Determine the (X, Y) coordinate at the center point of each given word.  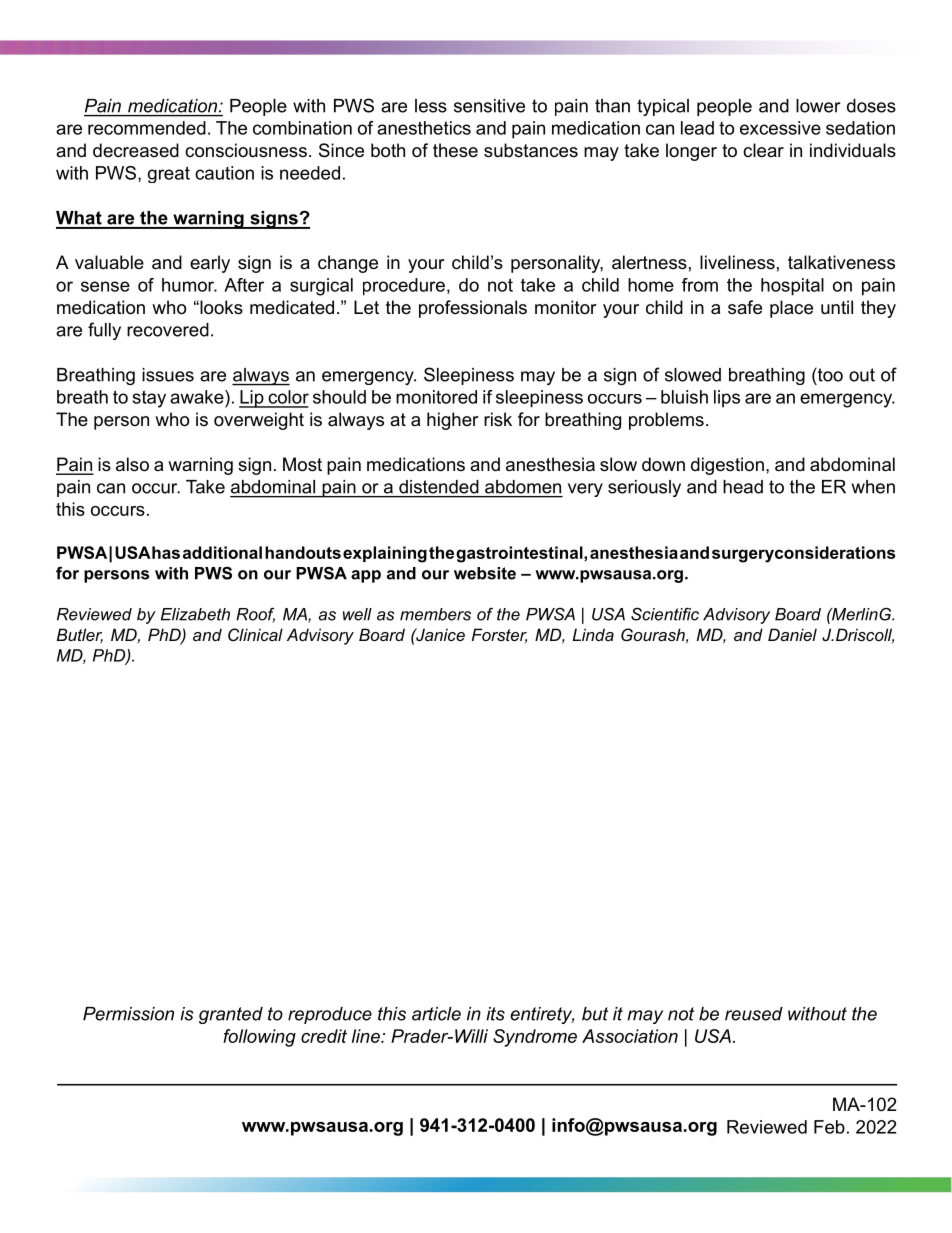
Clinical (255, 634)
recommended (147, 128)
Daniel (792, 634)
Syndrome (535, 1038)
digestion (727, 466)
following (259, 1038)
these (455, 150)
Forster (499, 635)
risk (498, 419)
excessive (780, 128)
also (132, 464)
